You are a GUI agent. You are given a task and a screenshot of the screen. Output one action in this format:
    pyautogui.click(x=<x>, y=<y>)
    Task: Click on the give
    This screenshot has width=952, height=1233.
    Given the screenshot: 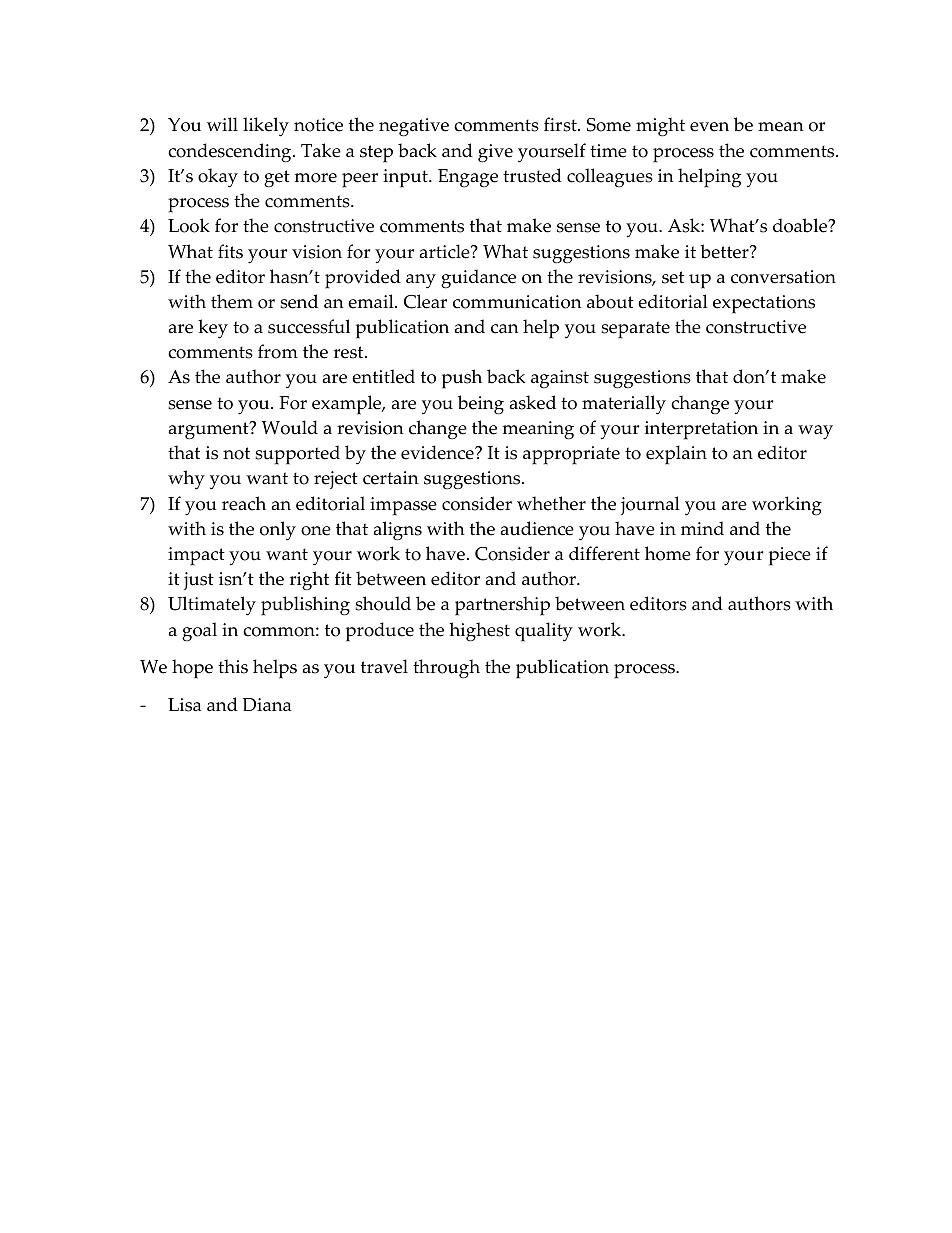 What is the action you would take?
    pyautogui.click(x=495, y=153)
